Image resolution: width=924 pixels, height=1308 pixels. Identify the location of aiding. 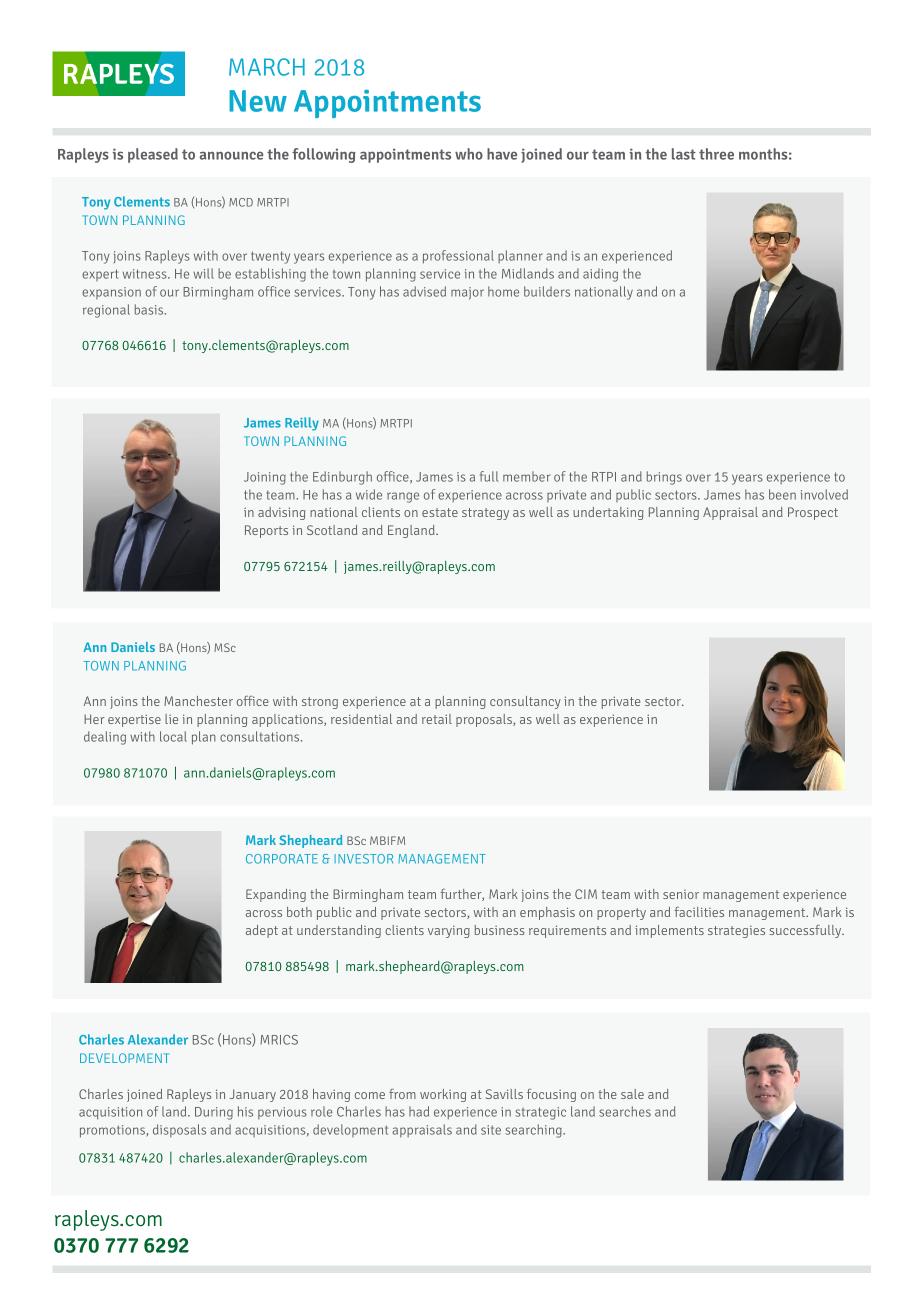
(600, 275).
